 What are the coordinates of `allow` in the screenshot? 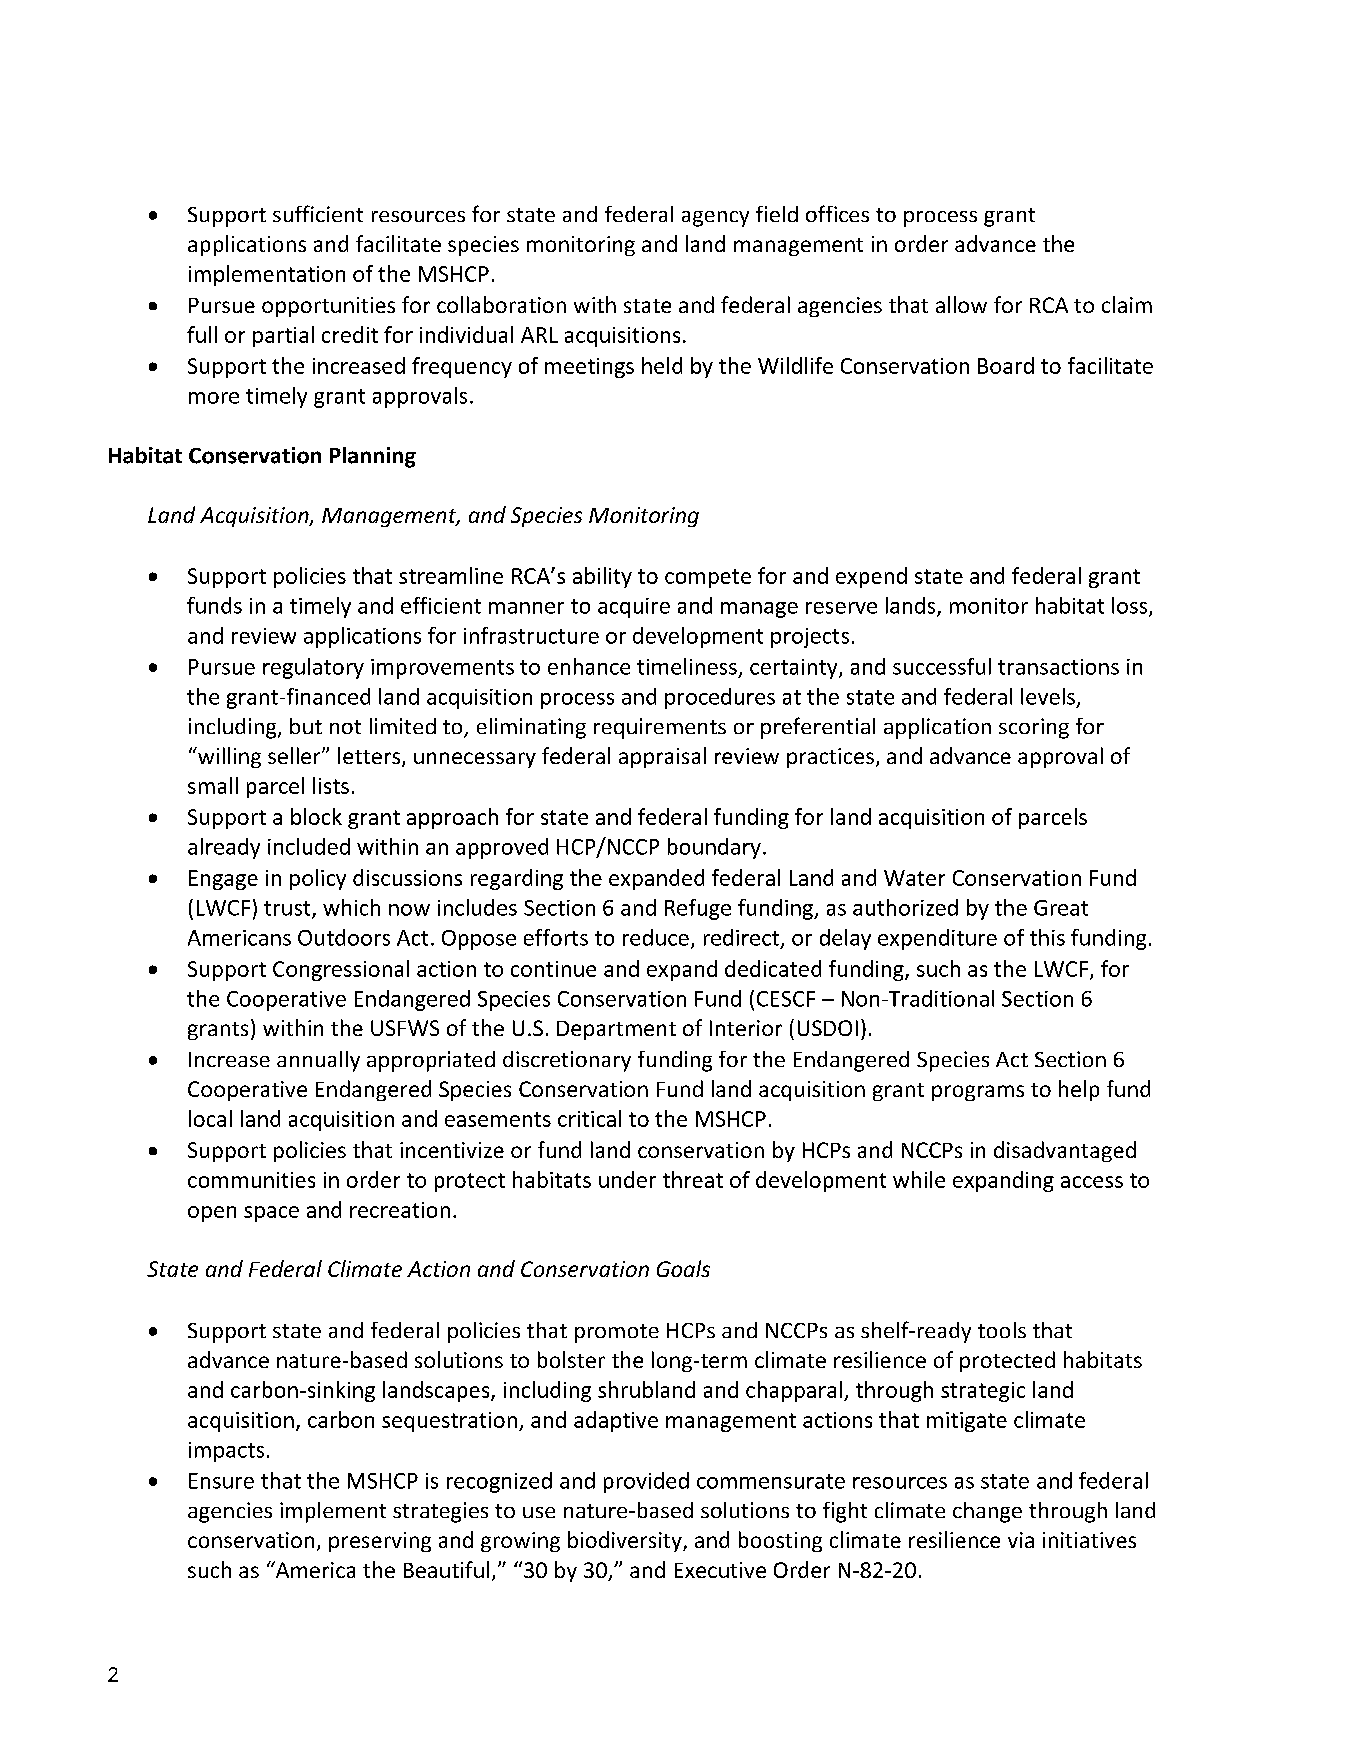 It's located at (961, 304).
